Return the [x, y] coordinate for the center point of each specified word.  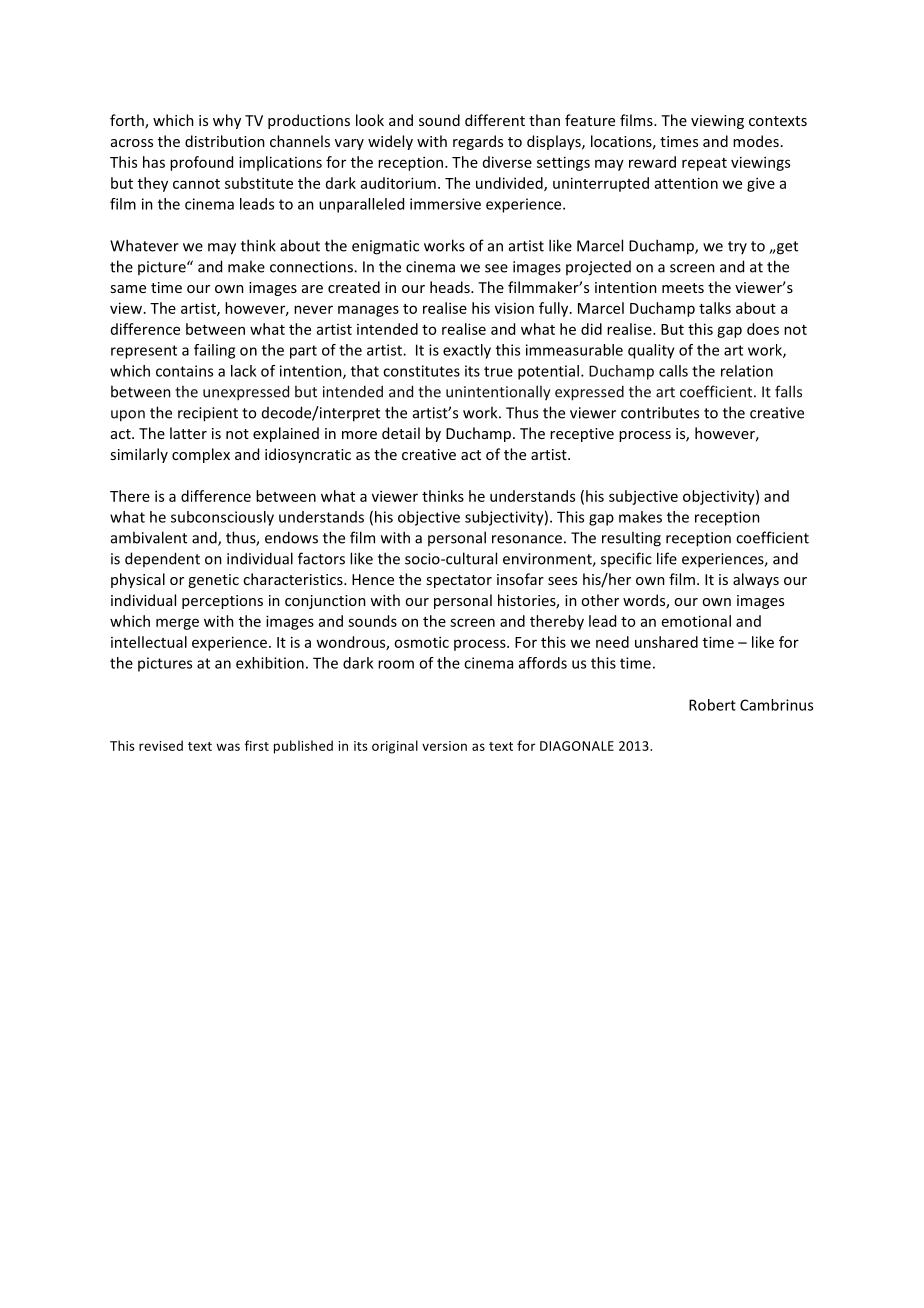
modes [756, 141]
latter [188, 433]
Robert [712, 705]
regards [478, 142]
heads [451, 287]
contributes [660, 412]
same [128, 289]
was [228, 747]
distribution [225, 141]
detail [401, 433]
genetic [213, 581]
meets [683, 288]
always [756, 580]
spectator [459, 581]
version [444, 746]
